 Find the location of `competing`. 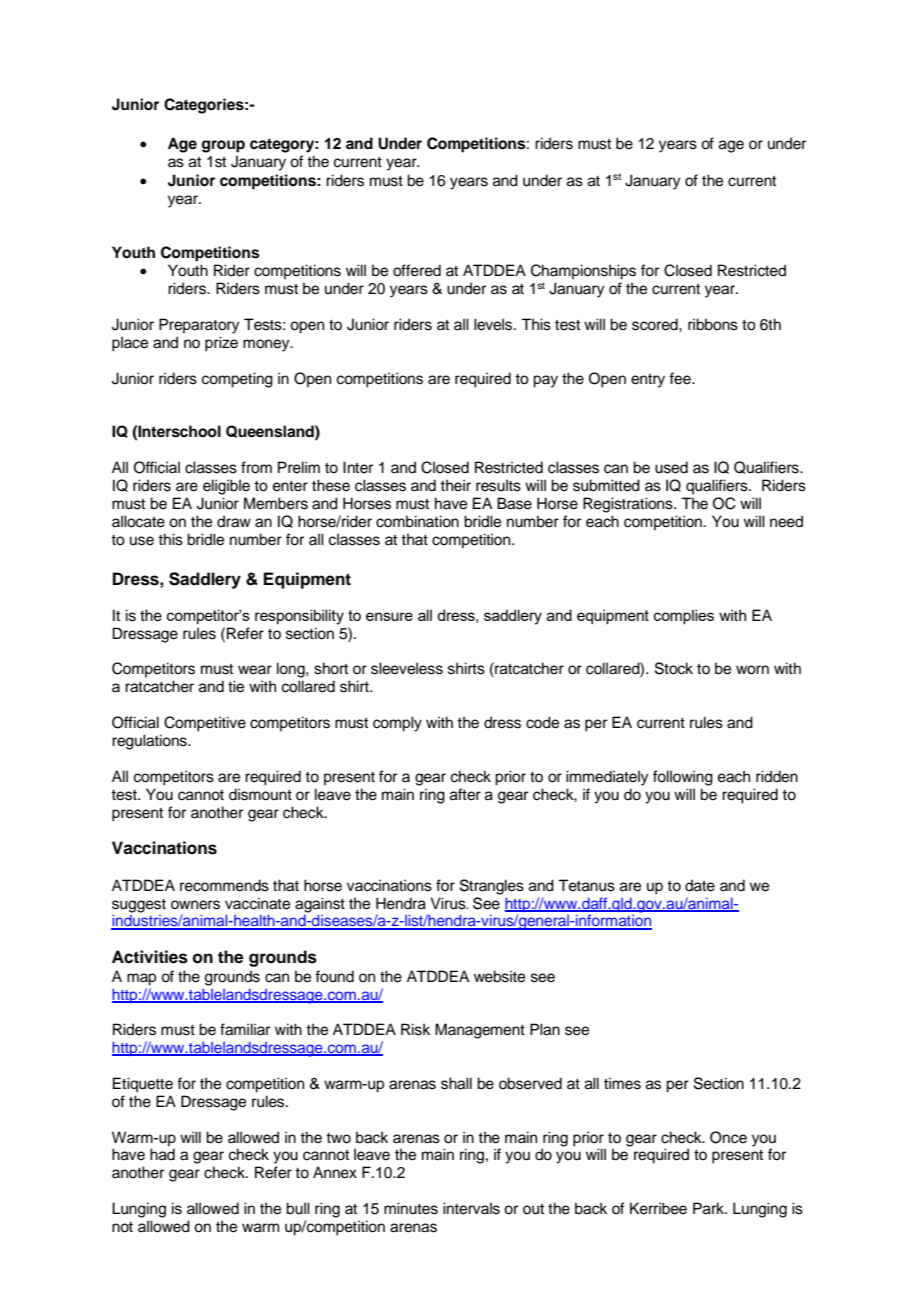

competing is located at coordinates (237, 380).
